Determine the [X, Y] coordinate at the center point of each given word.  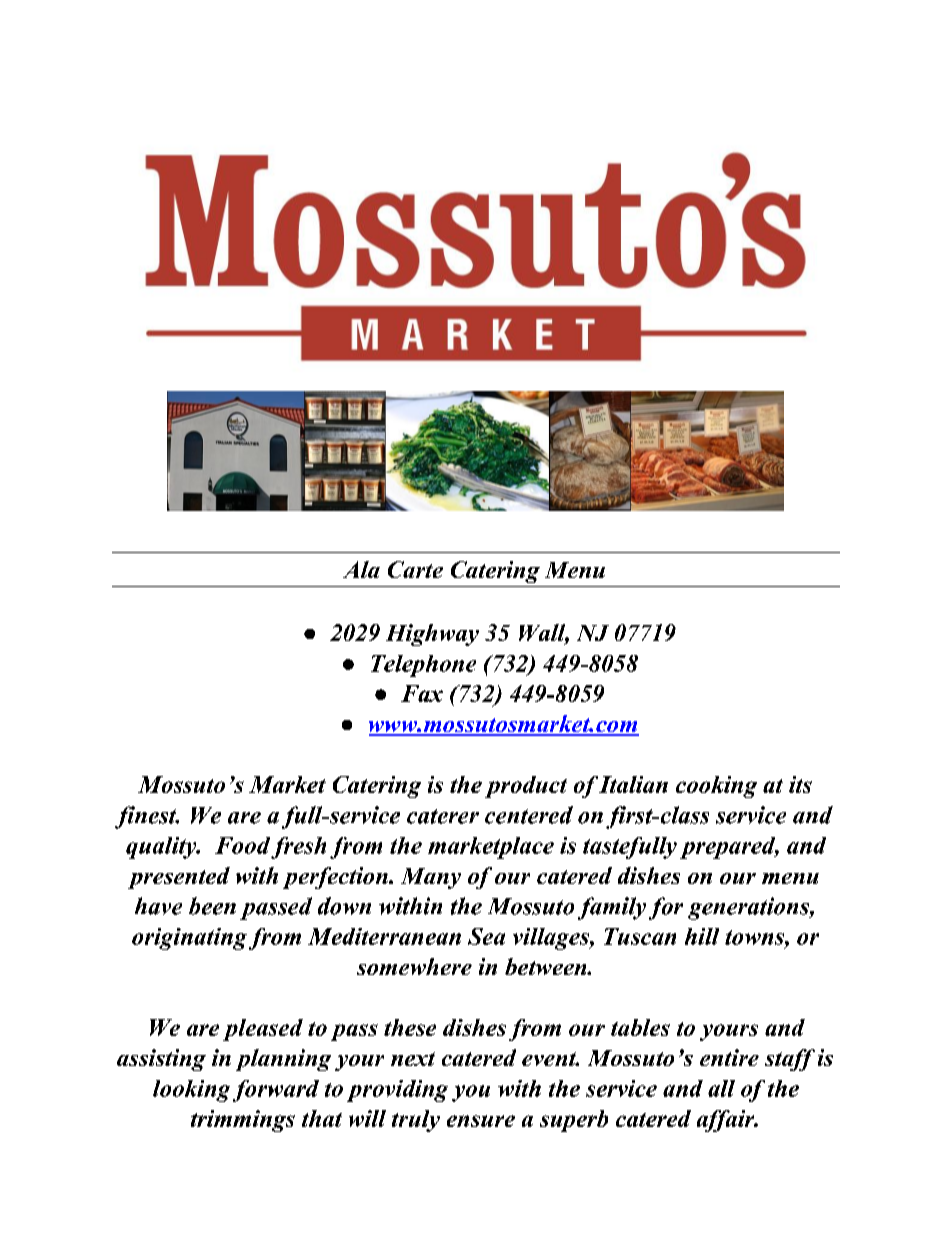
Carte [415, 569]
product [526, 787]
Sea [486, 936]
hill [702, 936]
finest [147, 817]
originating [189, 939]
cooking [716, 787]
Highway [432, 635]
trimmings [243, 1121]
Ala [361, 569]
